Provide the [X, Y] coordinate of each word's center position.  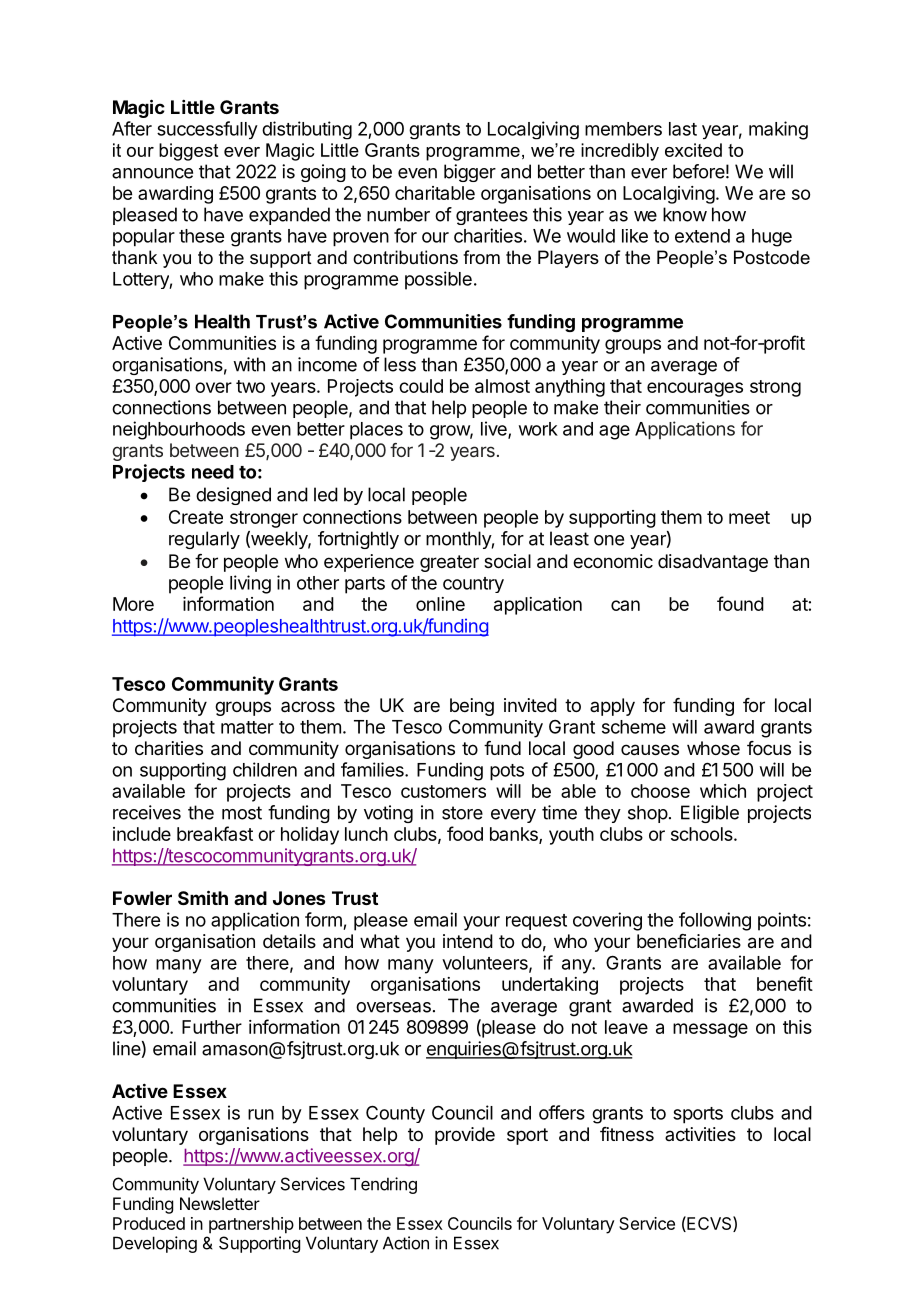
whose [713, 748]
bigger [470, 173]
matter [247, 727]
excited [693, 150]
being [472, 707]
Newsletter [220, 1203]
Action [406, 1243]
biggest [188, 152]
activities [700, 1134]
